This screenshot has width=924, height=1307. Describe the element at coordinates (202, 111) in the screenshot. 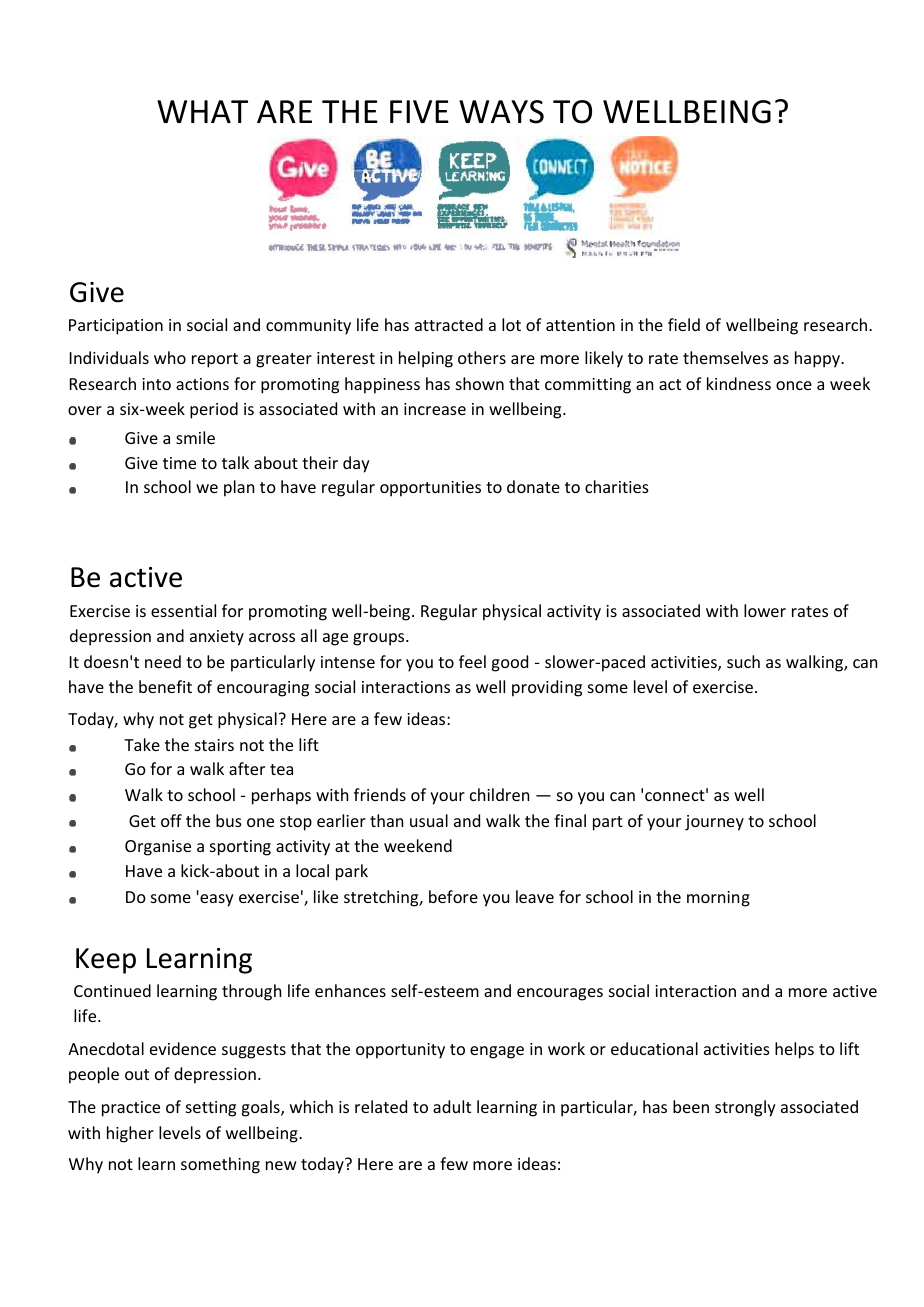

I see `WHAT` at that location.
